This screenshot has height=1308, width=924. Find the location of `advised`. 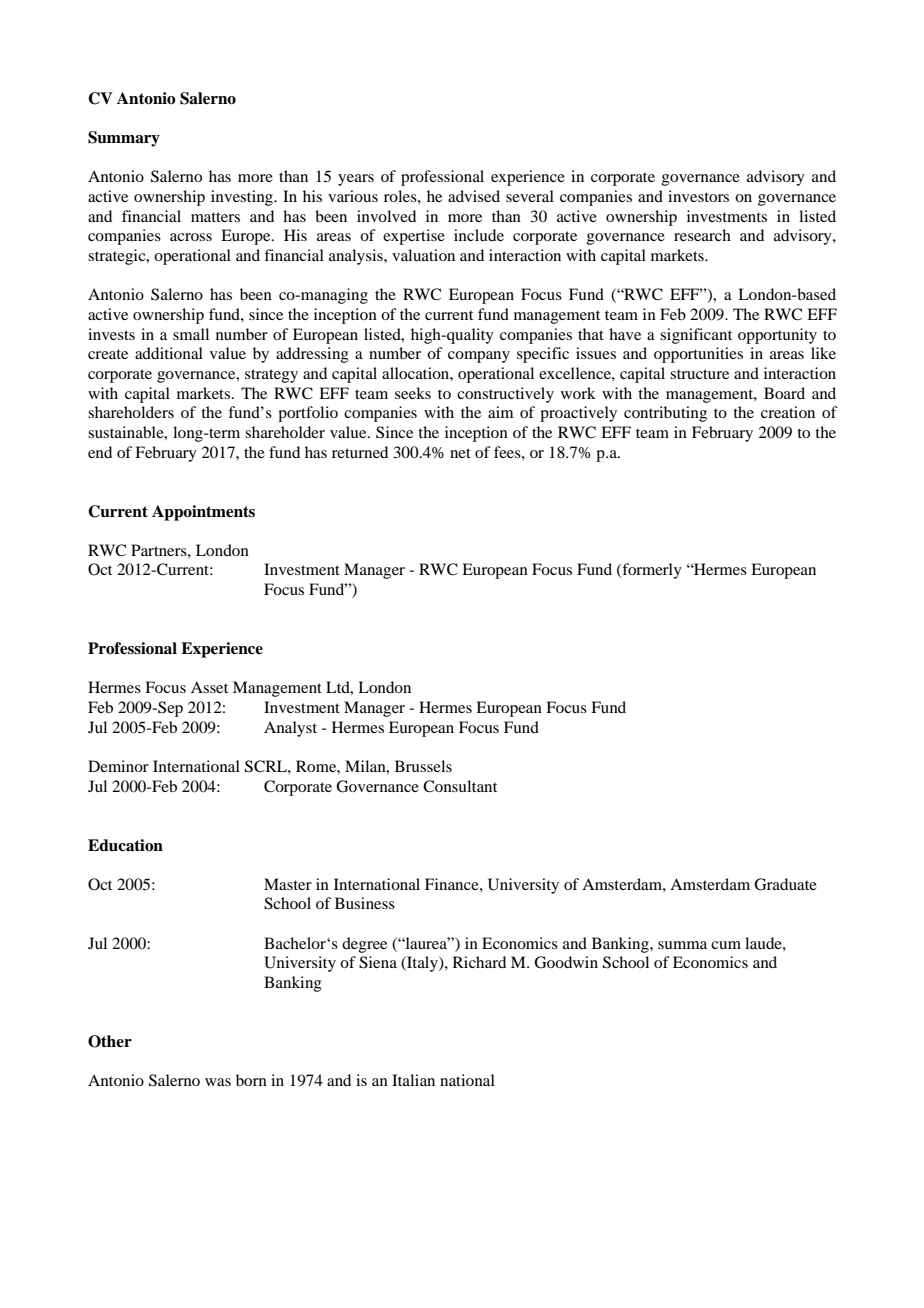

advised is located at coordinates (474, 196).
